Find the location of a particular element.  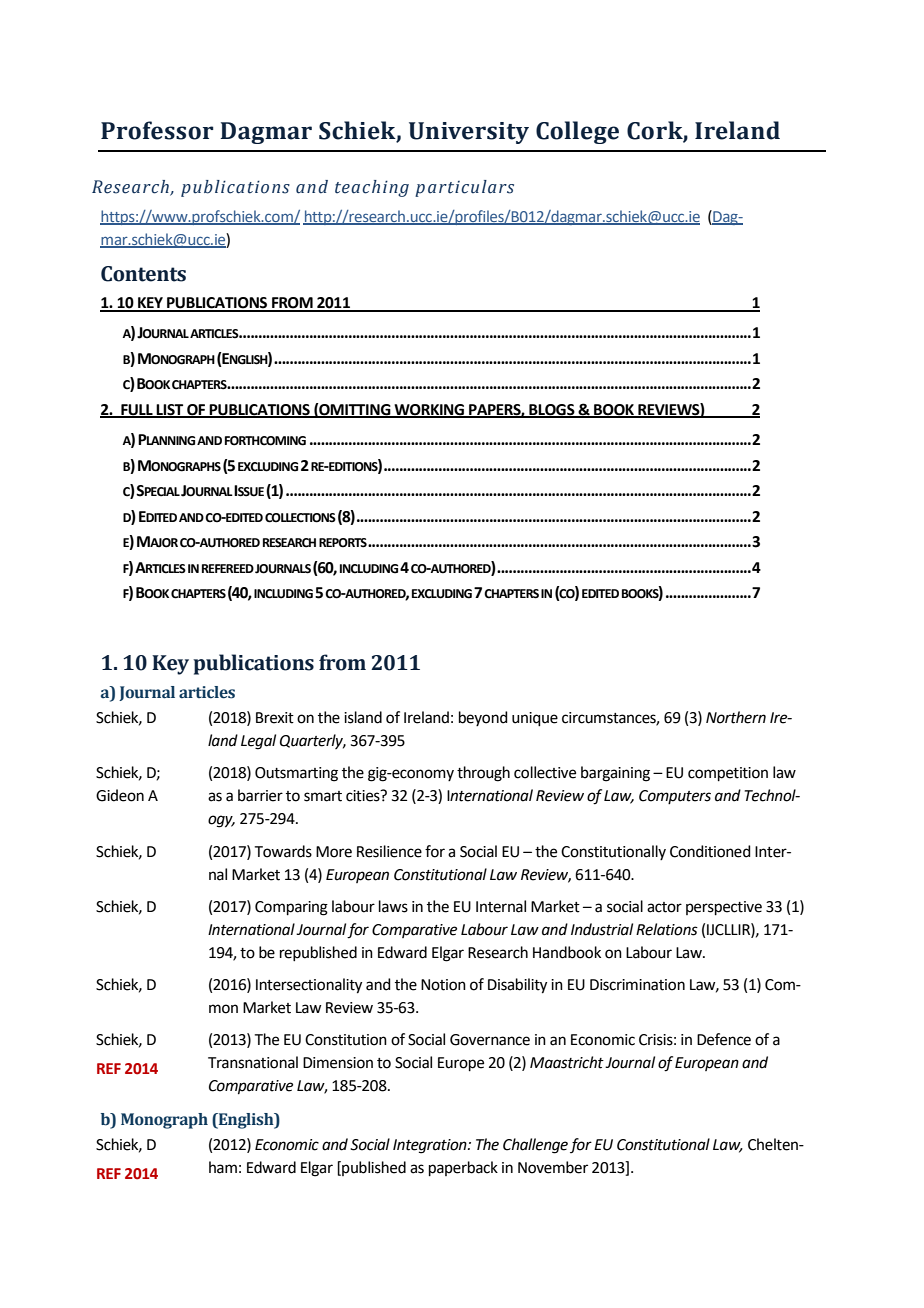

Northern is located at coordinates (736, 717).
